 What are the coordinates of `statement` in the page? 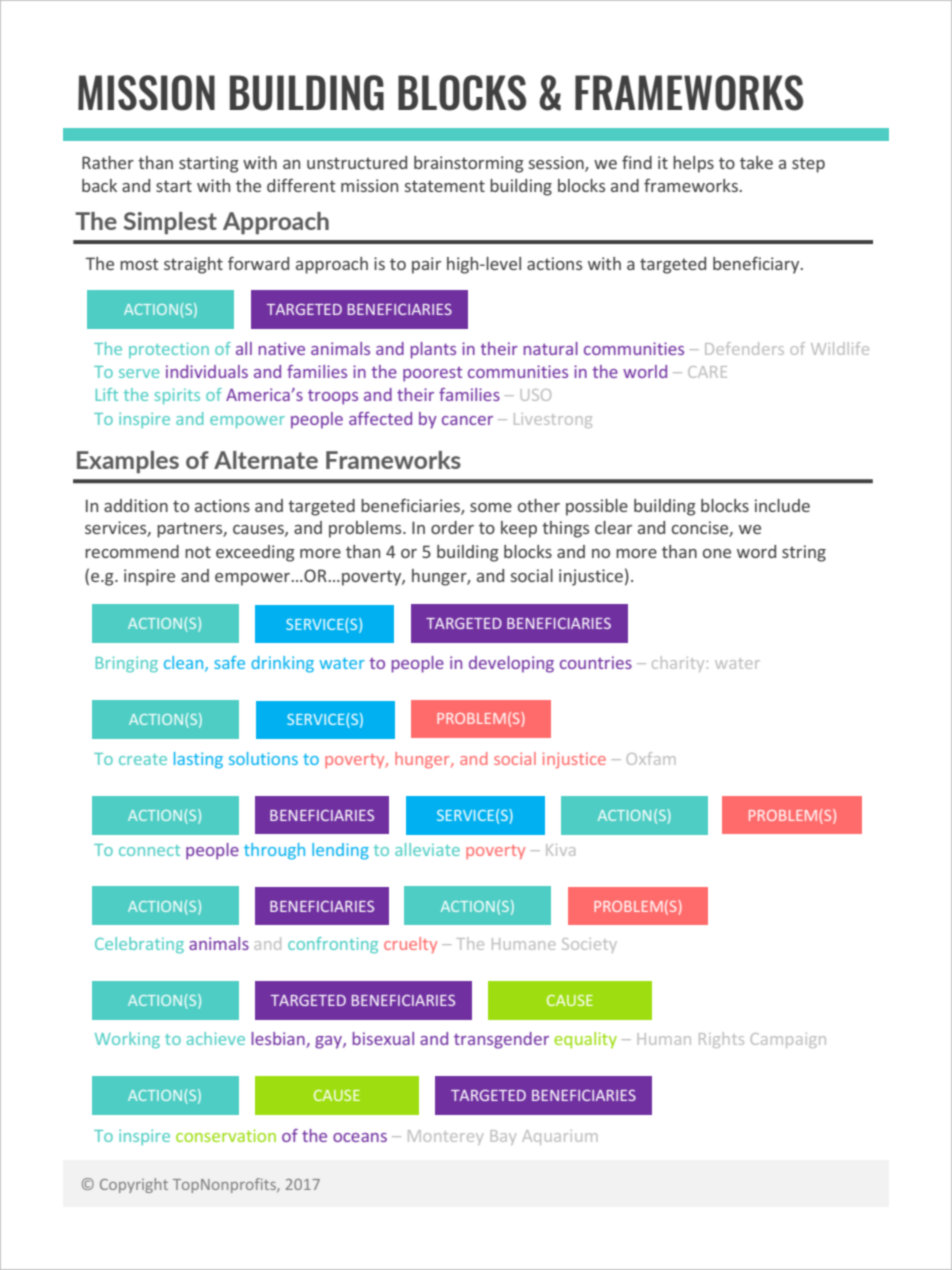 It's located at (445, 186).
